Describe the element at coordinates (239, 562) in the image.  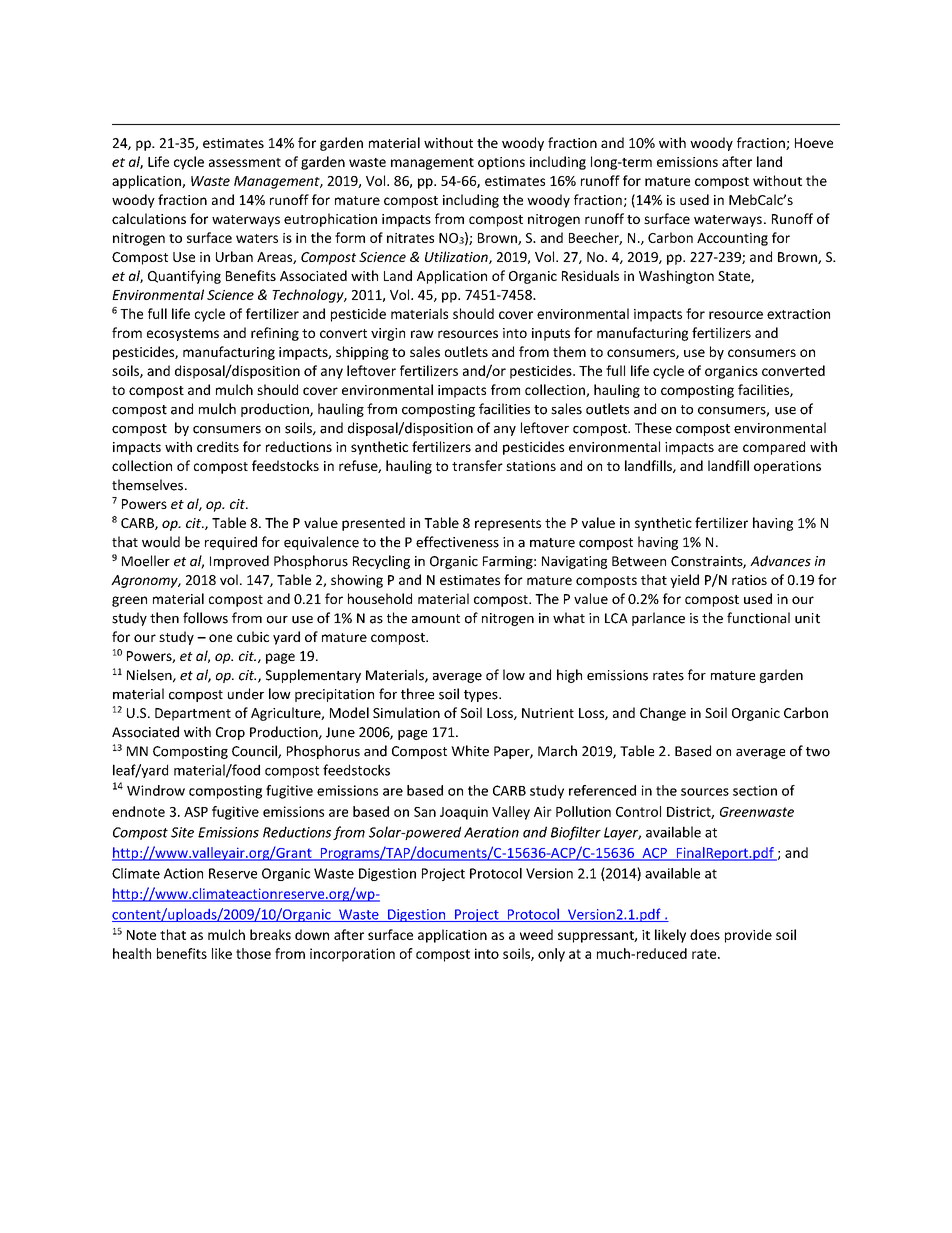
I see `Improved` at that location.
